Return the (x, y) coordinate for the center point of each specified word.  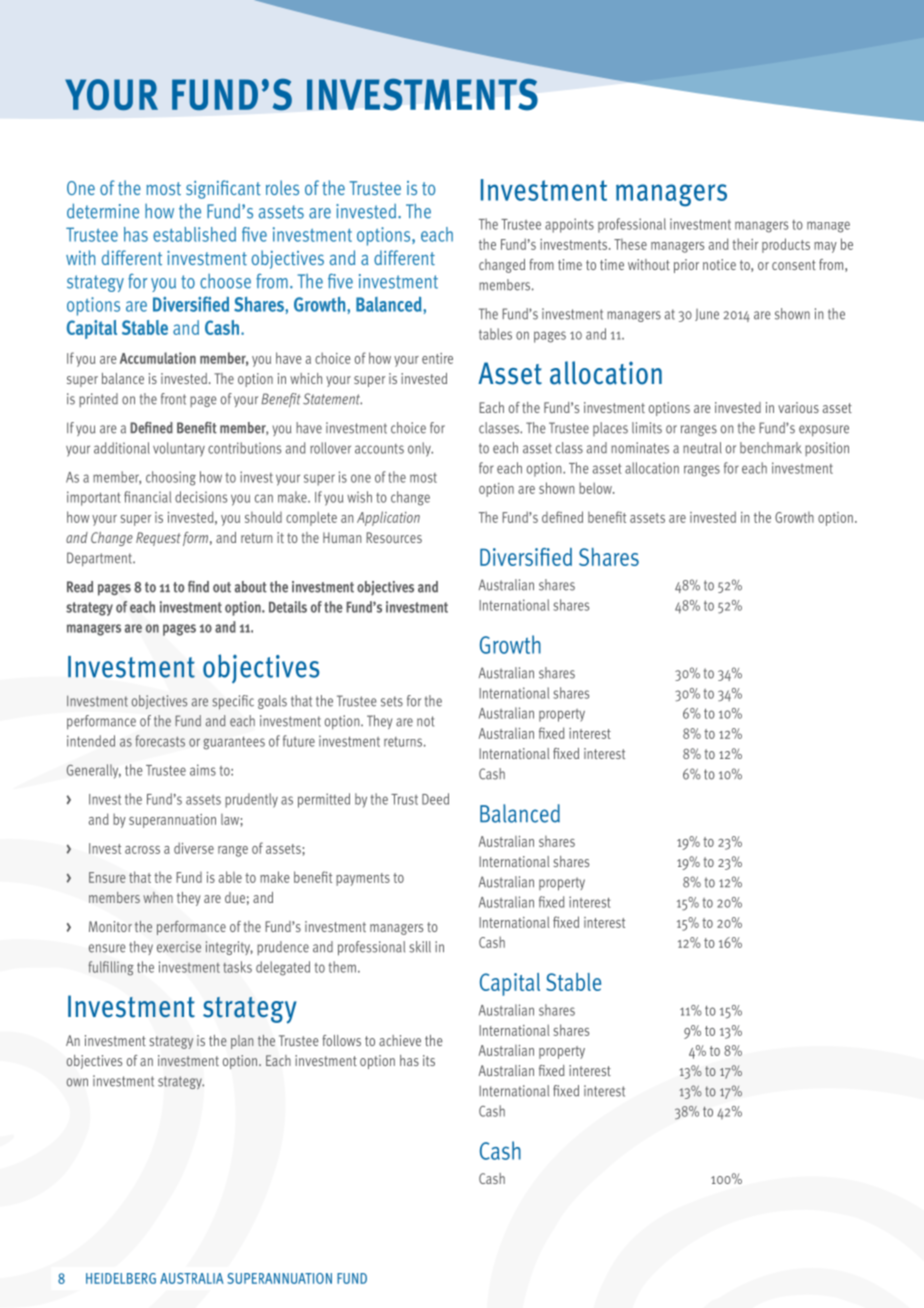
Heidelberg (121, 1278)
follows (341, 1040)
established (194, 234)
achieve (400, 1040)
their (745, 244)
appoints (569, 225)
